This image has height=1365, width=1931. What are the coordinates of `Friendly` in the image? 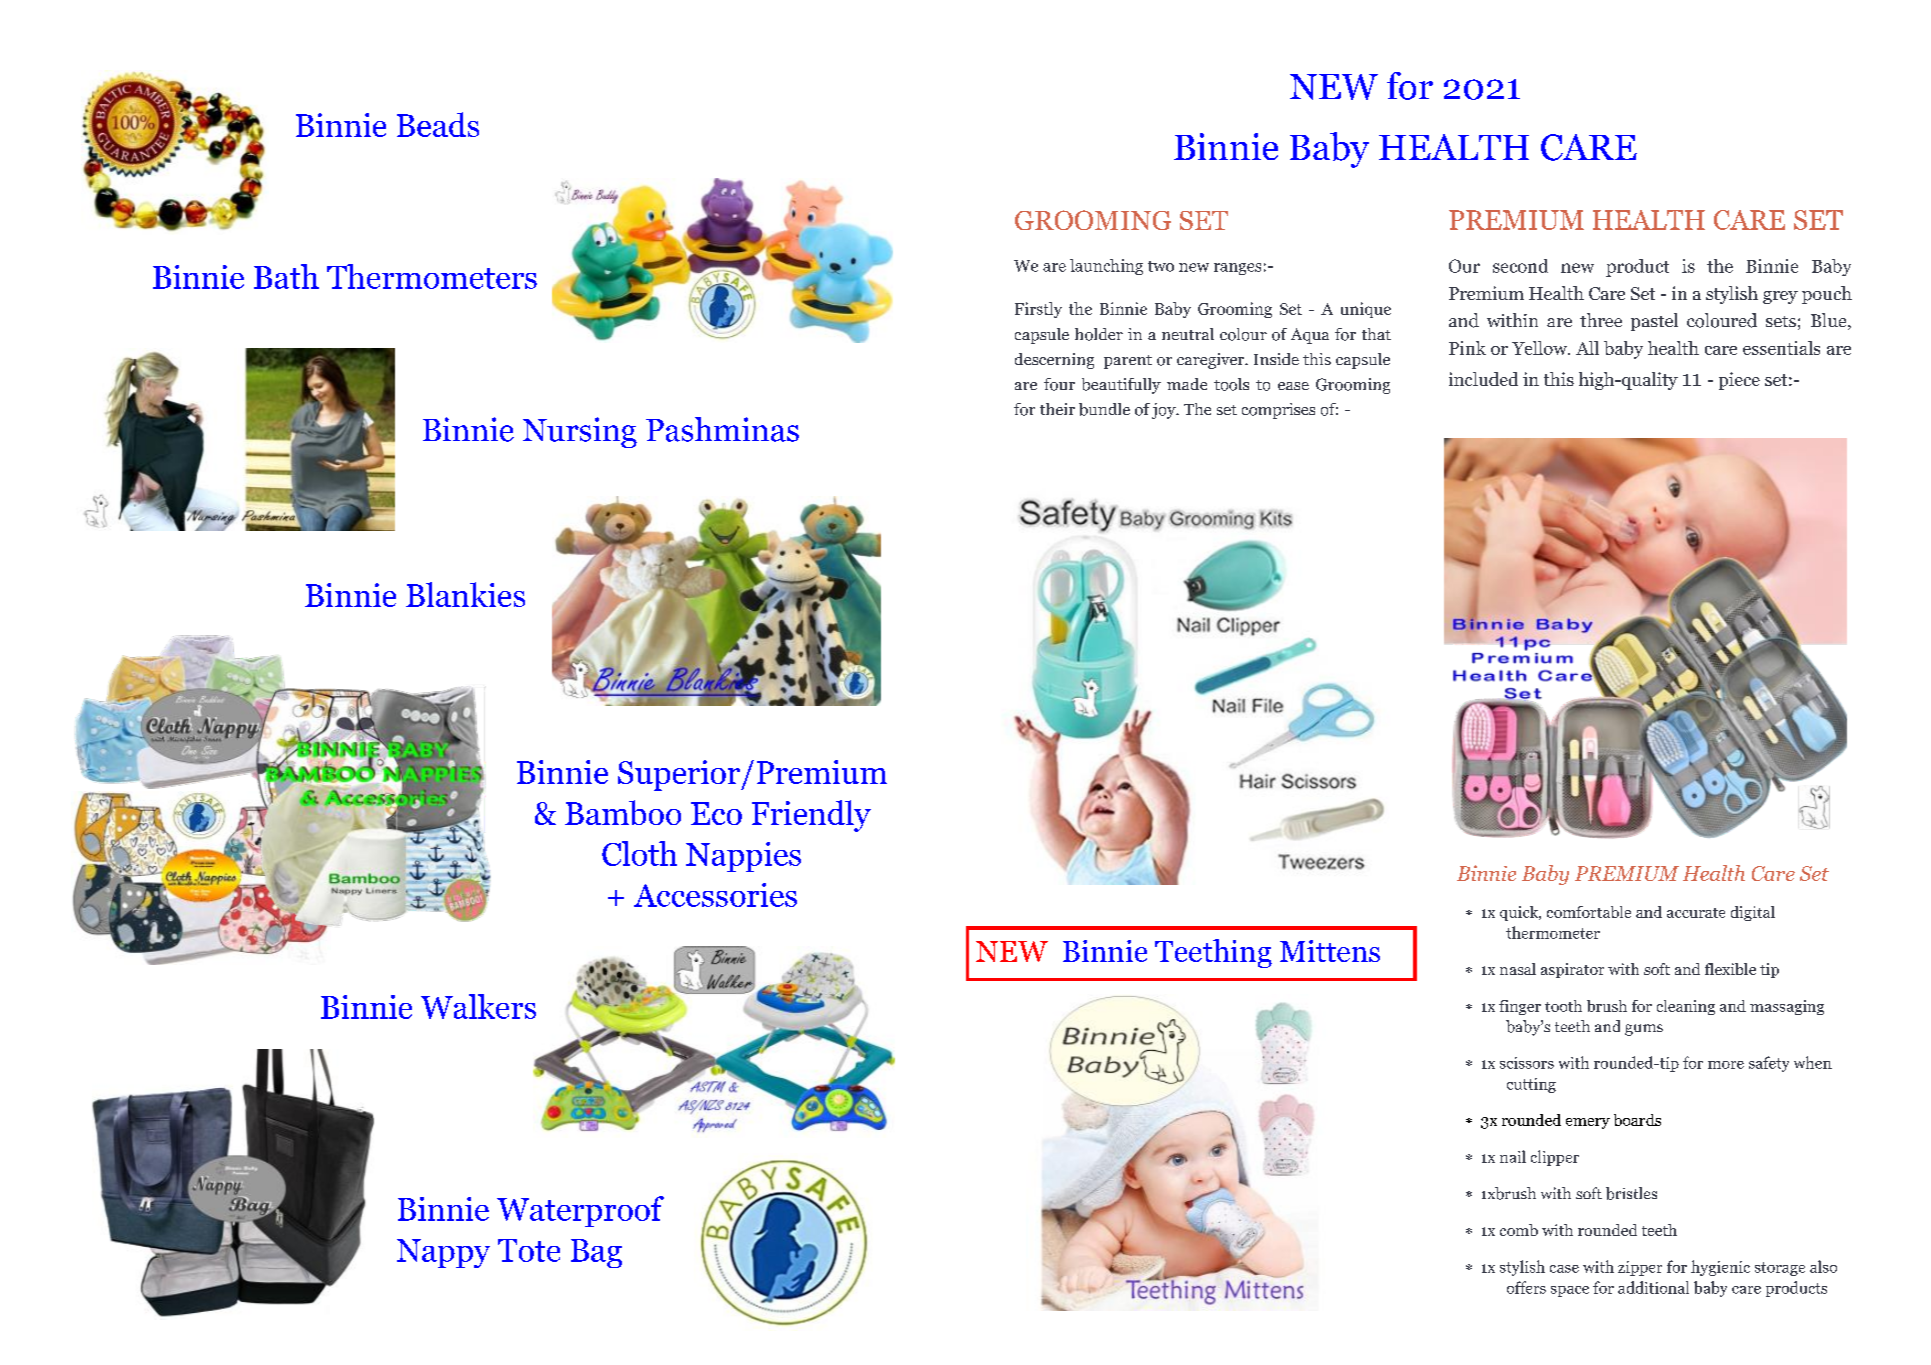 It's located at (811, 816).
